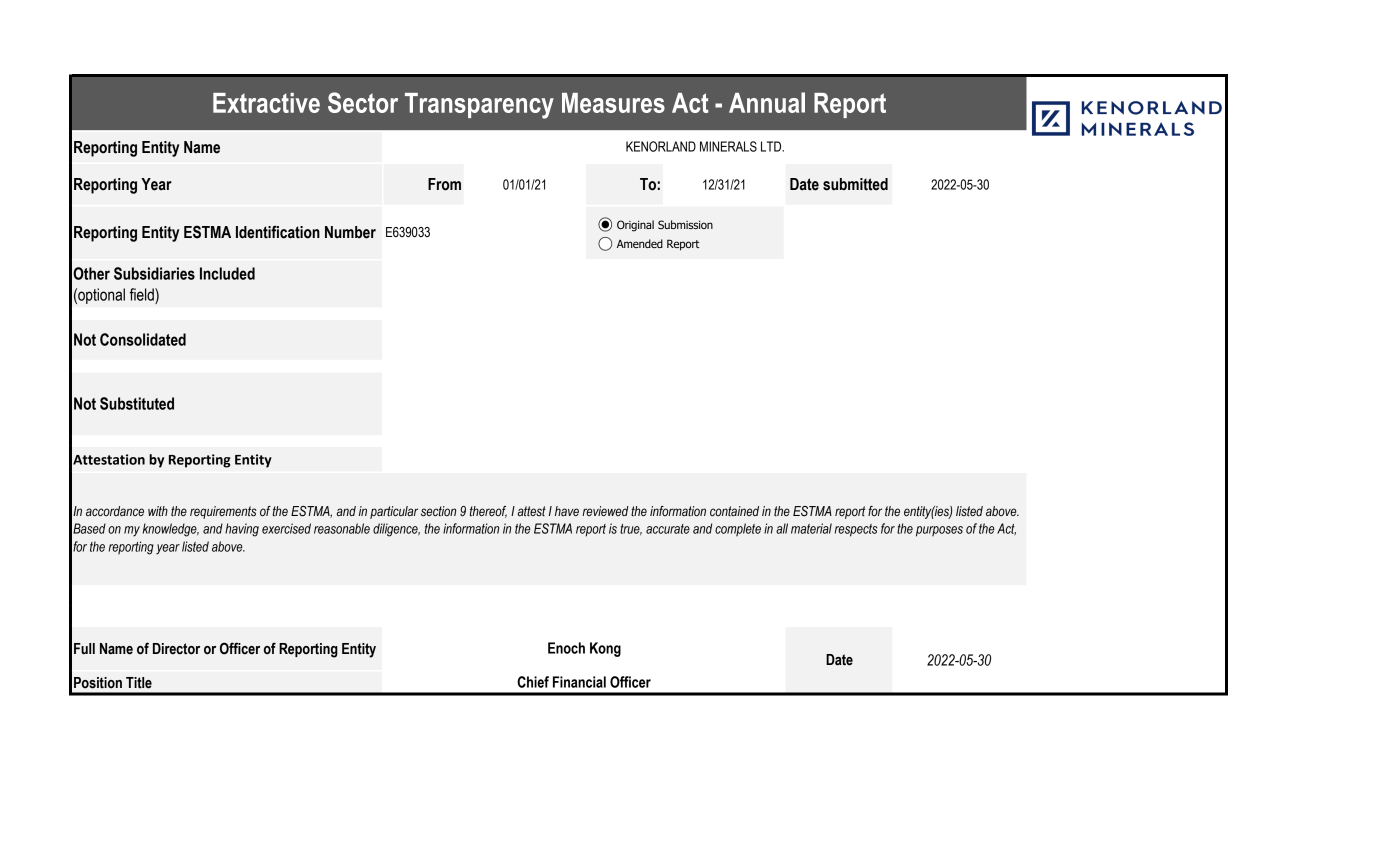  What do you see at coordinates (488, 512) in the image?
I see `thereof` at bounding box center [488, 512].
